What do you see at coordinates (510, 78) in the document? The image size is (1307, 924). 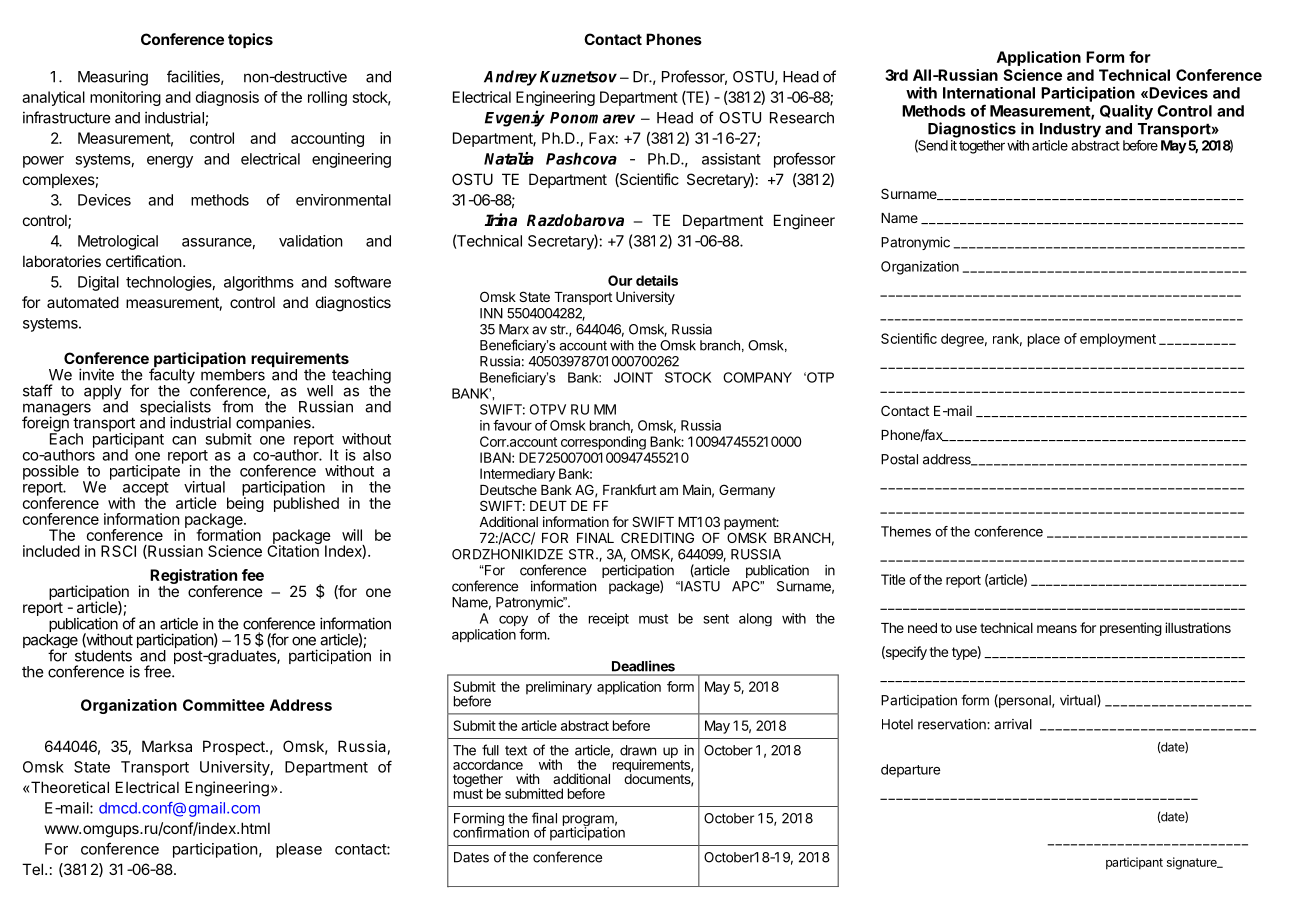 I see `Andrey` at bounding box center [510, 78].
